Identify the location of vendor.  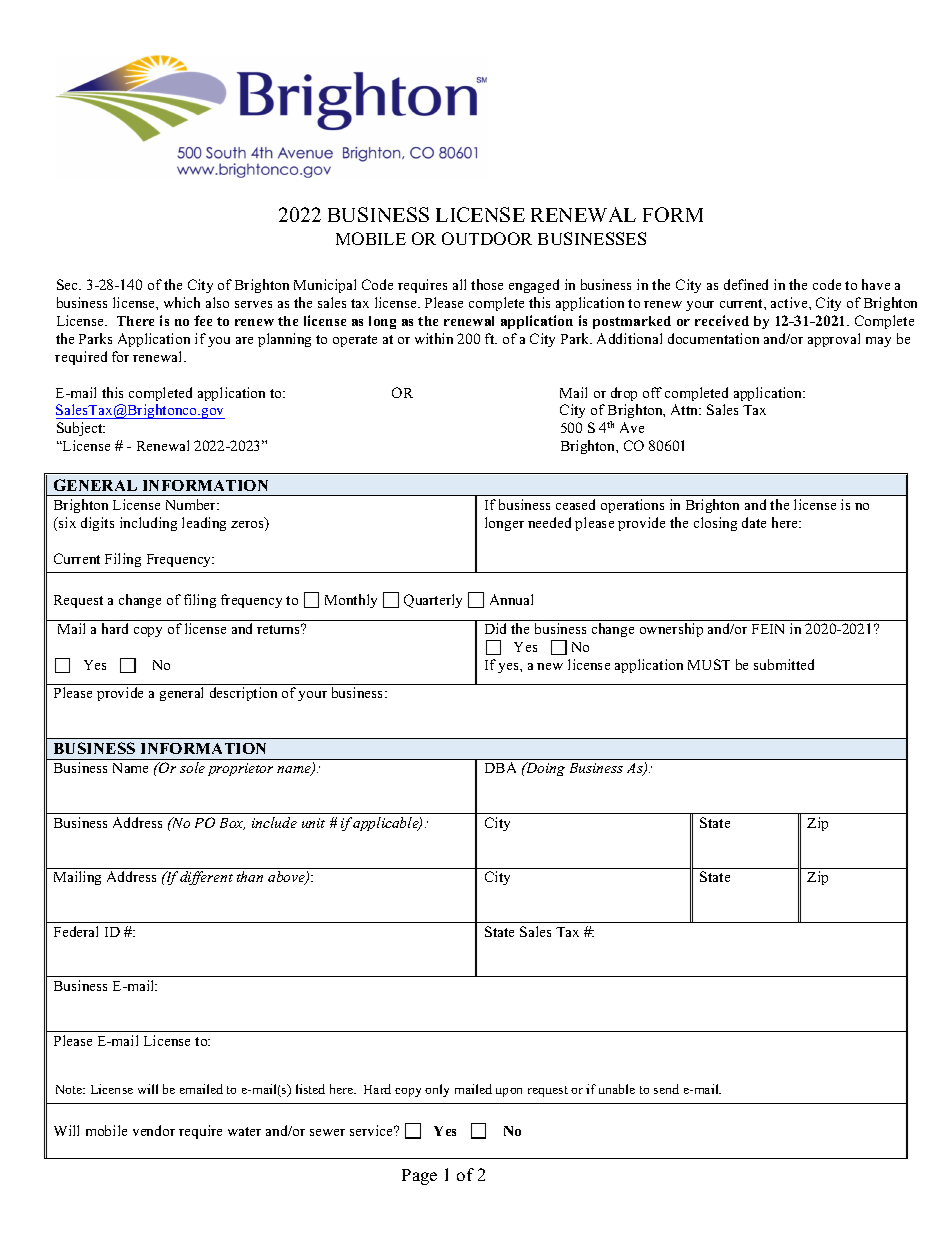
(154, 1130).
